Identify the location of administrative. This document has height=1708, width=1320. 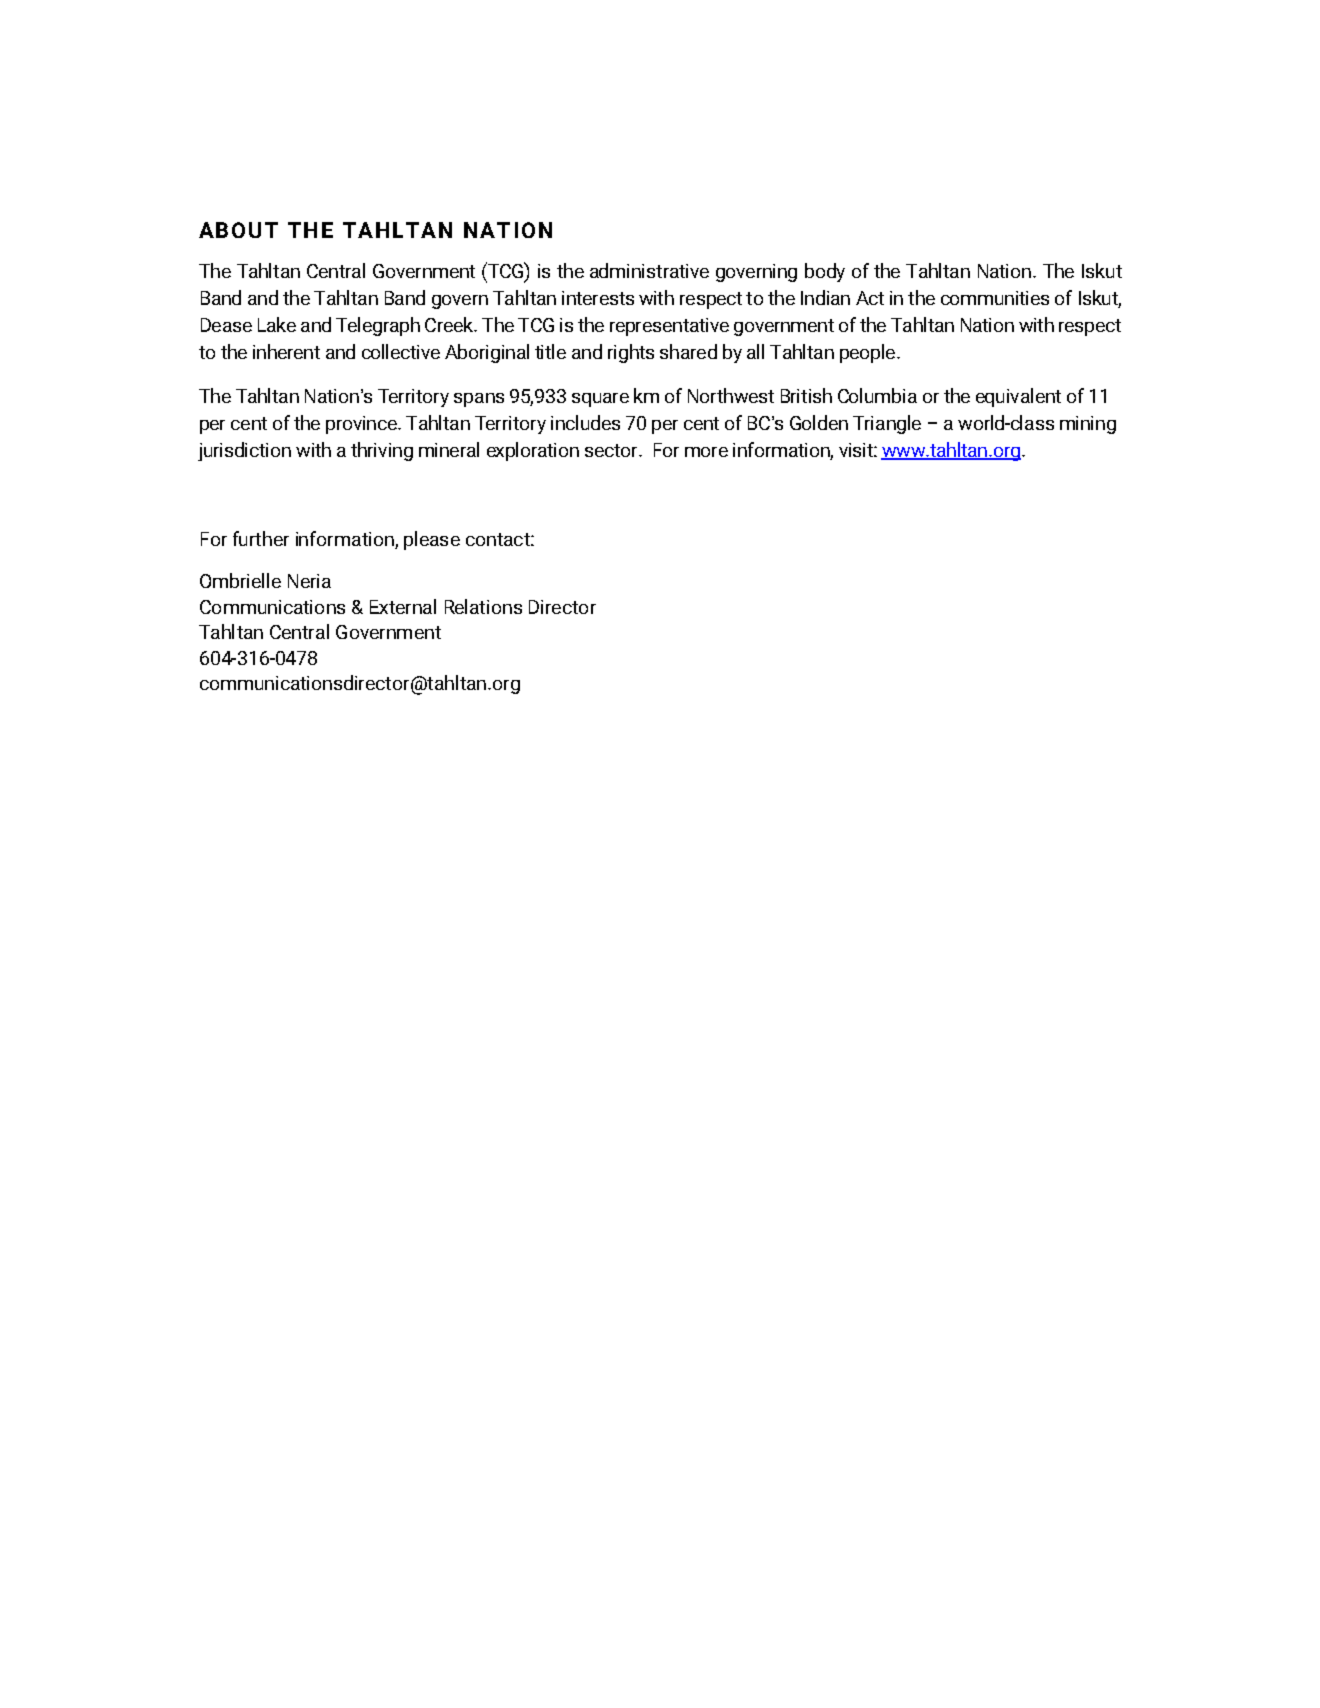
(649, 270).
